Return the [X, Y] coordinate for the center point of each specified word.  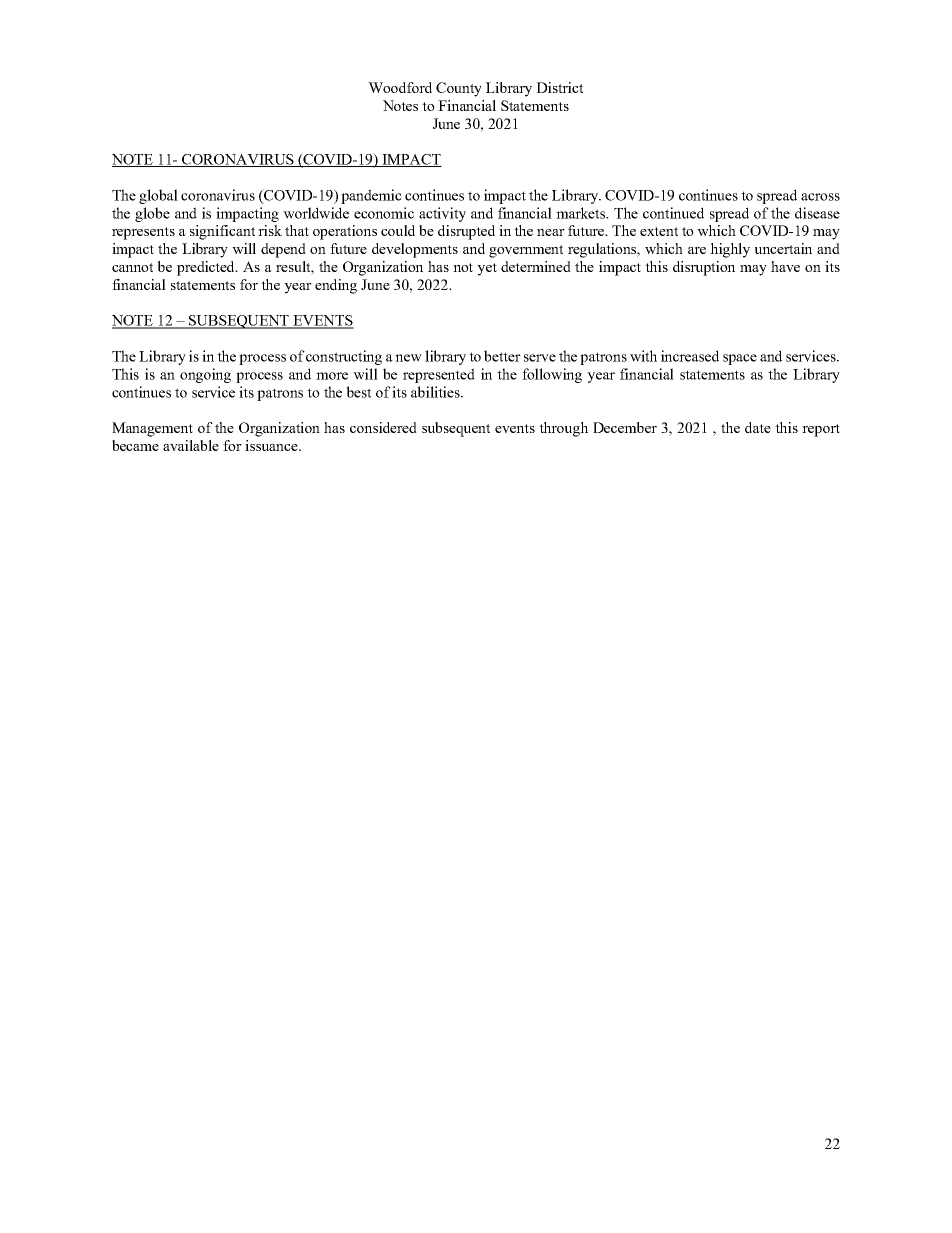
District [560, 87]
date [758, 427]
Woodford [400, 87]
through [563, 429]
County [459, 89]
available [191, 445]
